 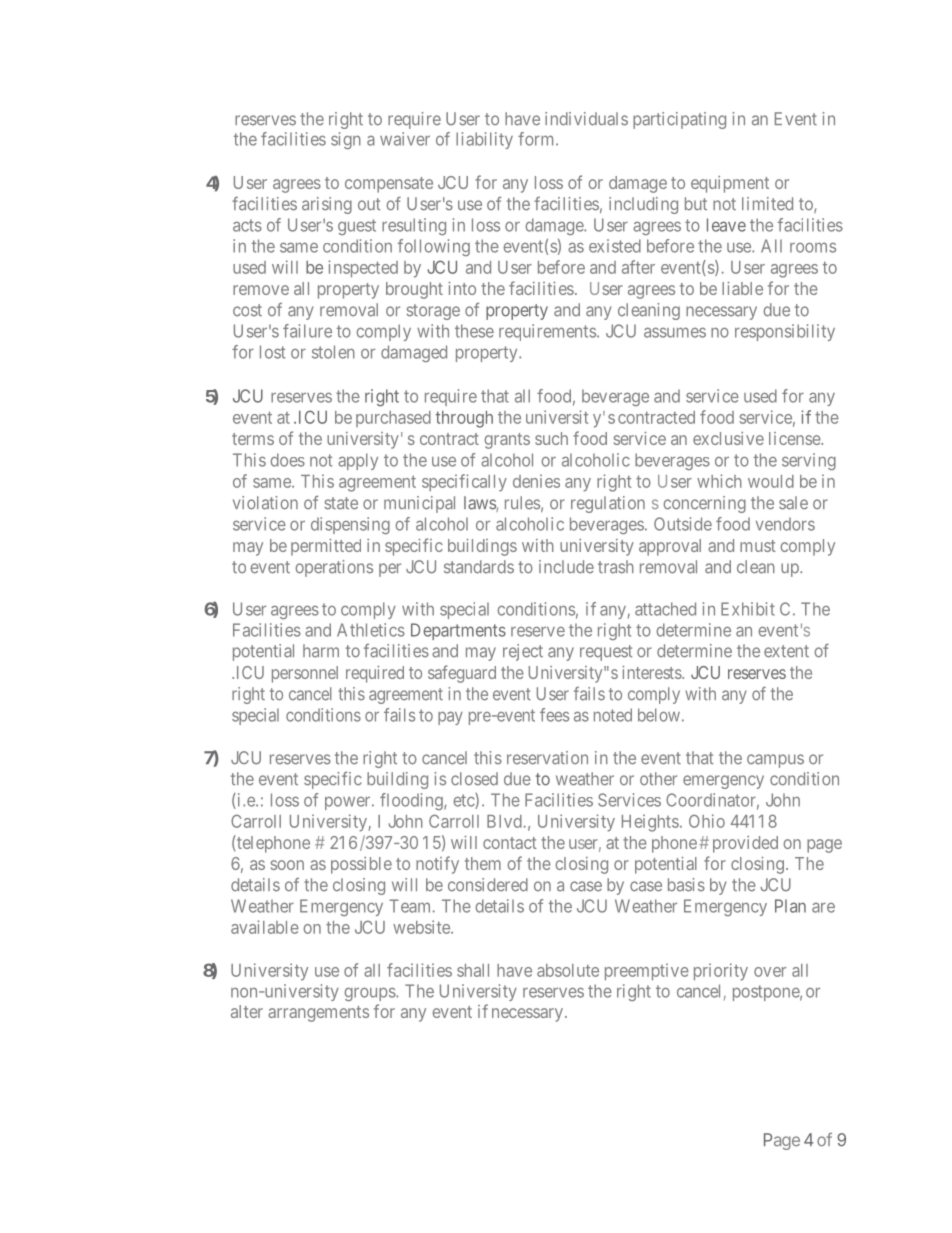 What do you see at coordinates (287, 460) in the screenshot?
I see `does` at bounding box center [287, 460].
